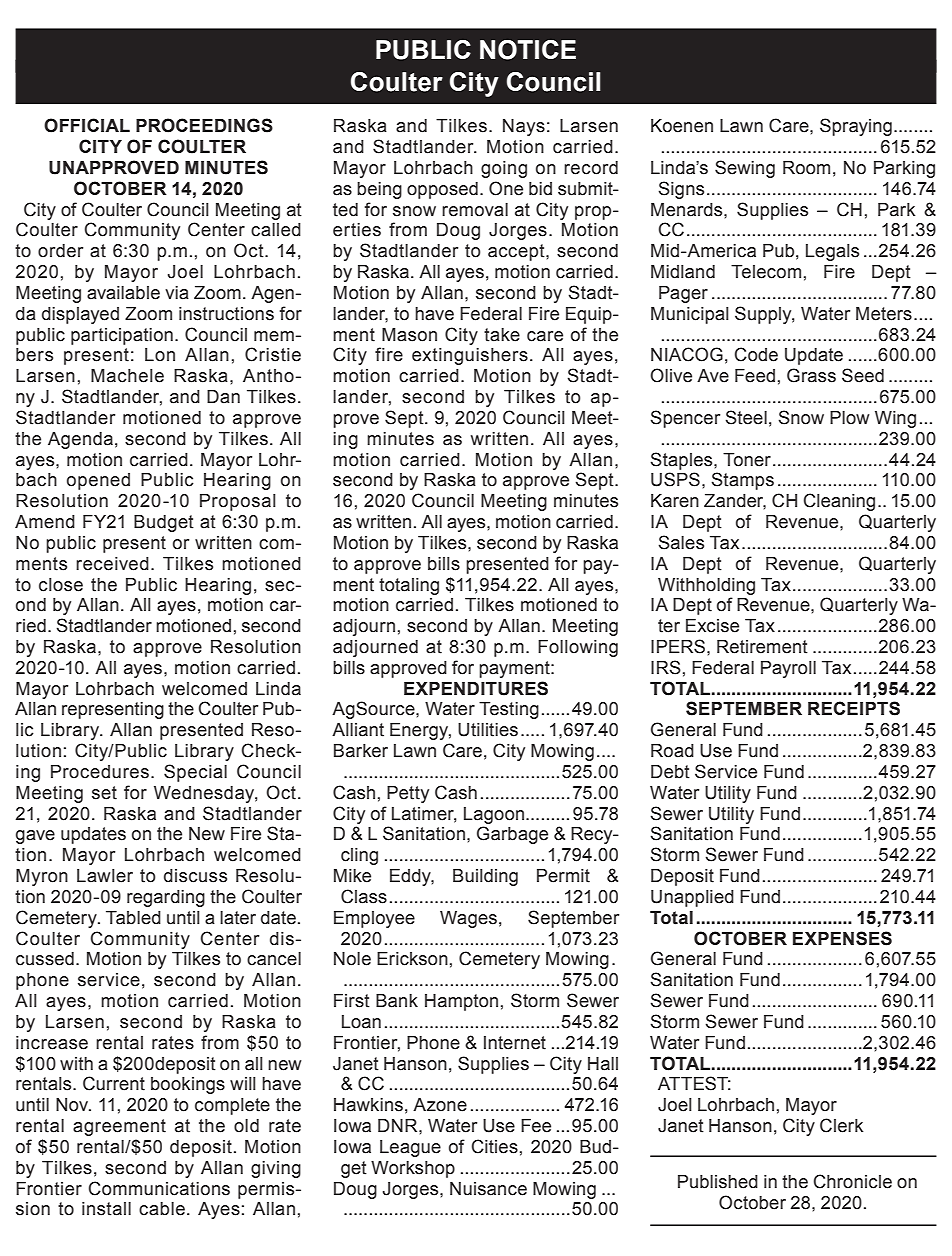  Describe the element at coordinates (488, 1189) in the page. I see `Nuisance` at that location.
